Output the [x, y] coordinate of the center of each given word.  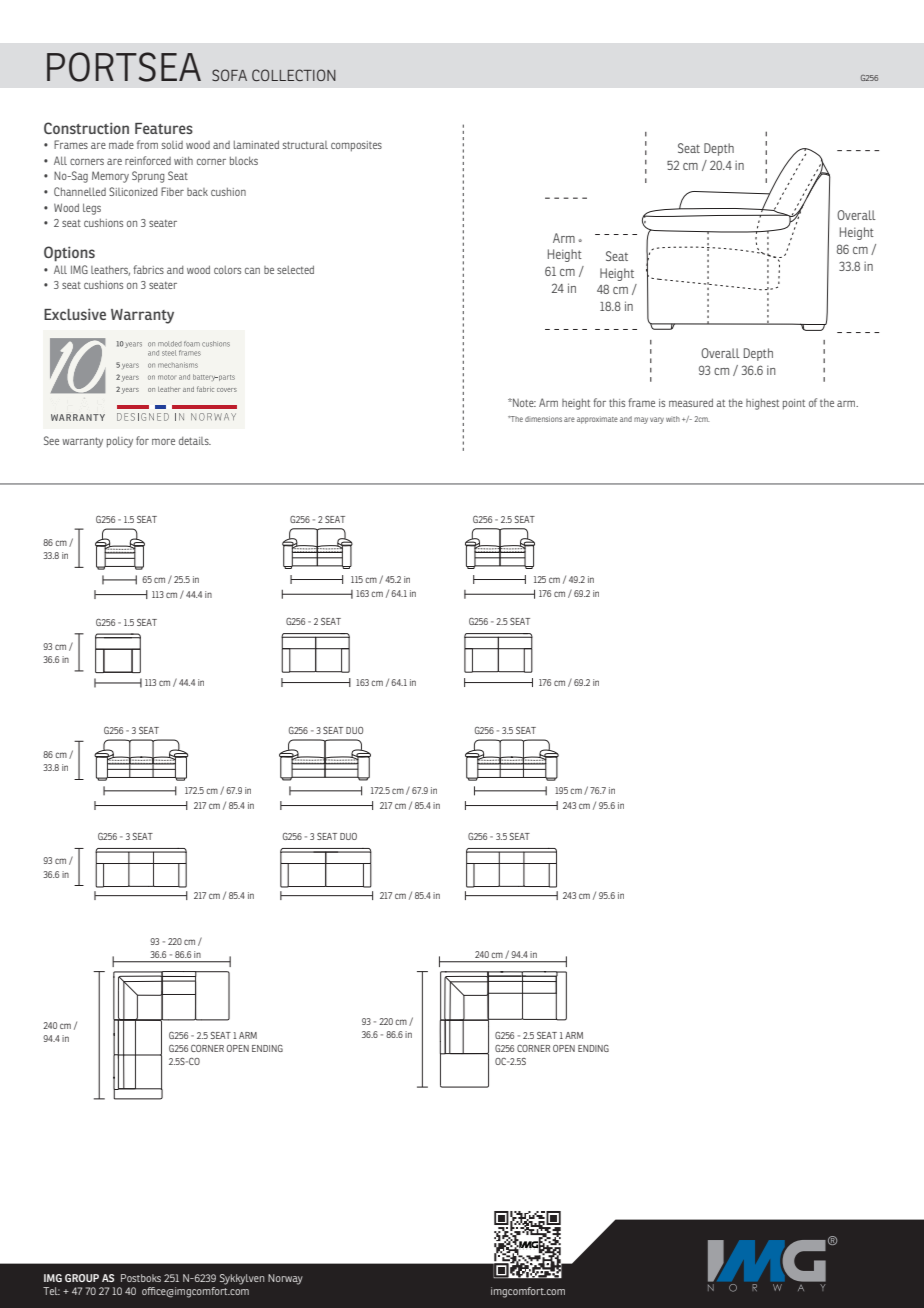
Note [523, 402]
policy [120, 442]
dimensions [543, 419]
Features [164, 128]
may [641, 420]
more [163, 441]
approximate [597, 420]
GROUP [82, 1278]
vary [657, 420]
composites [356, 146]
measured [691, 402]
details [195, 441]
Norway [285, 1279]
